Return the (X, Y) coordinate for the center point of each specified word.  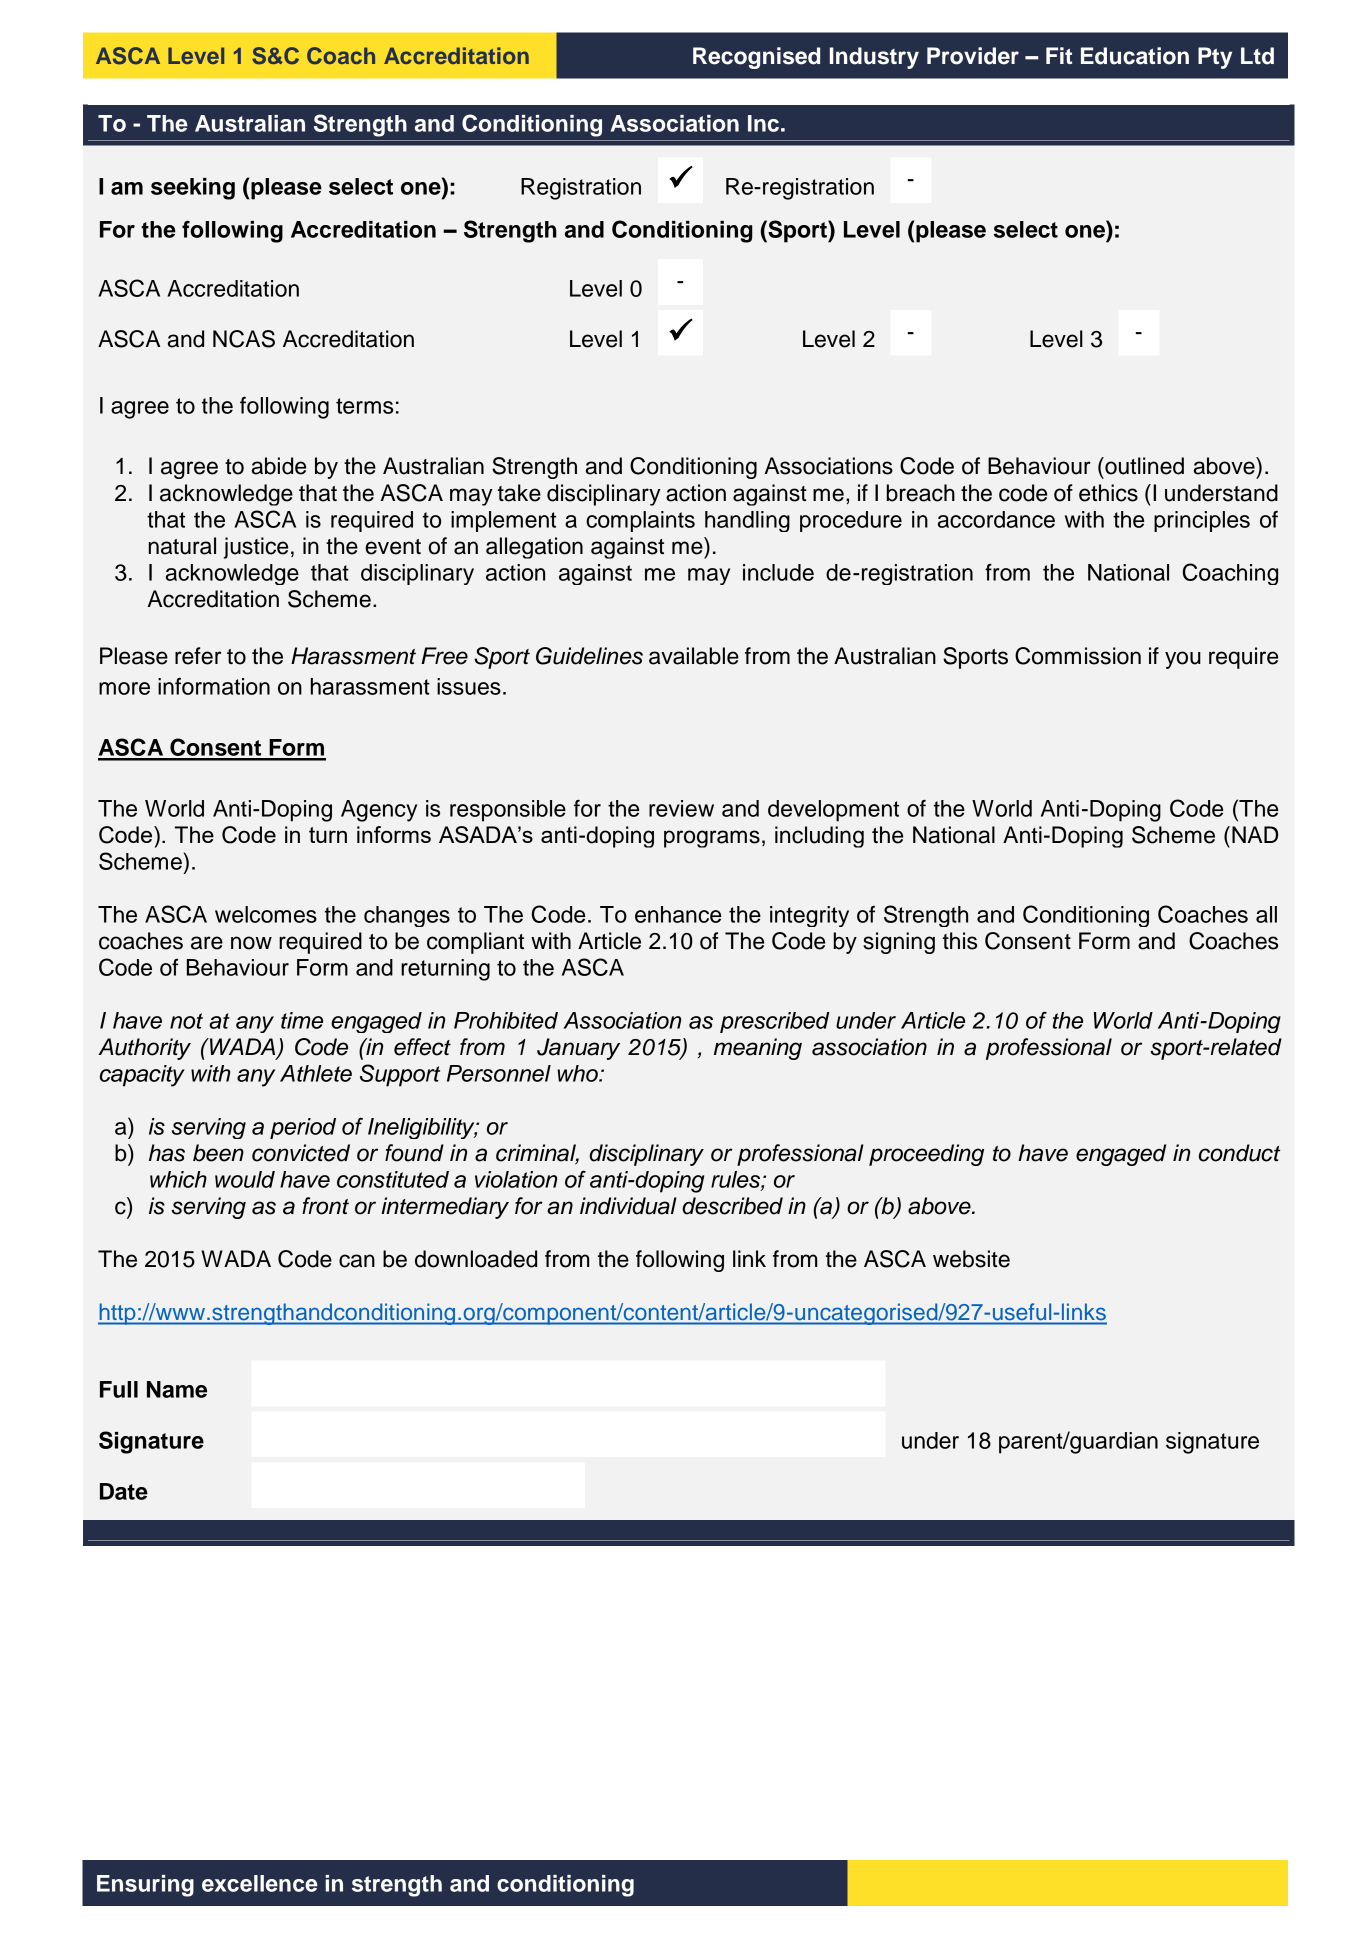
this (960, 941)
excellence (260, 1883)
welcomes (266, 914)
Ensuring (145, 1886)
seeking (193, 189)
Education (1135, 56)
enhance (678, 914)
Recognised (756, 58)
